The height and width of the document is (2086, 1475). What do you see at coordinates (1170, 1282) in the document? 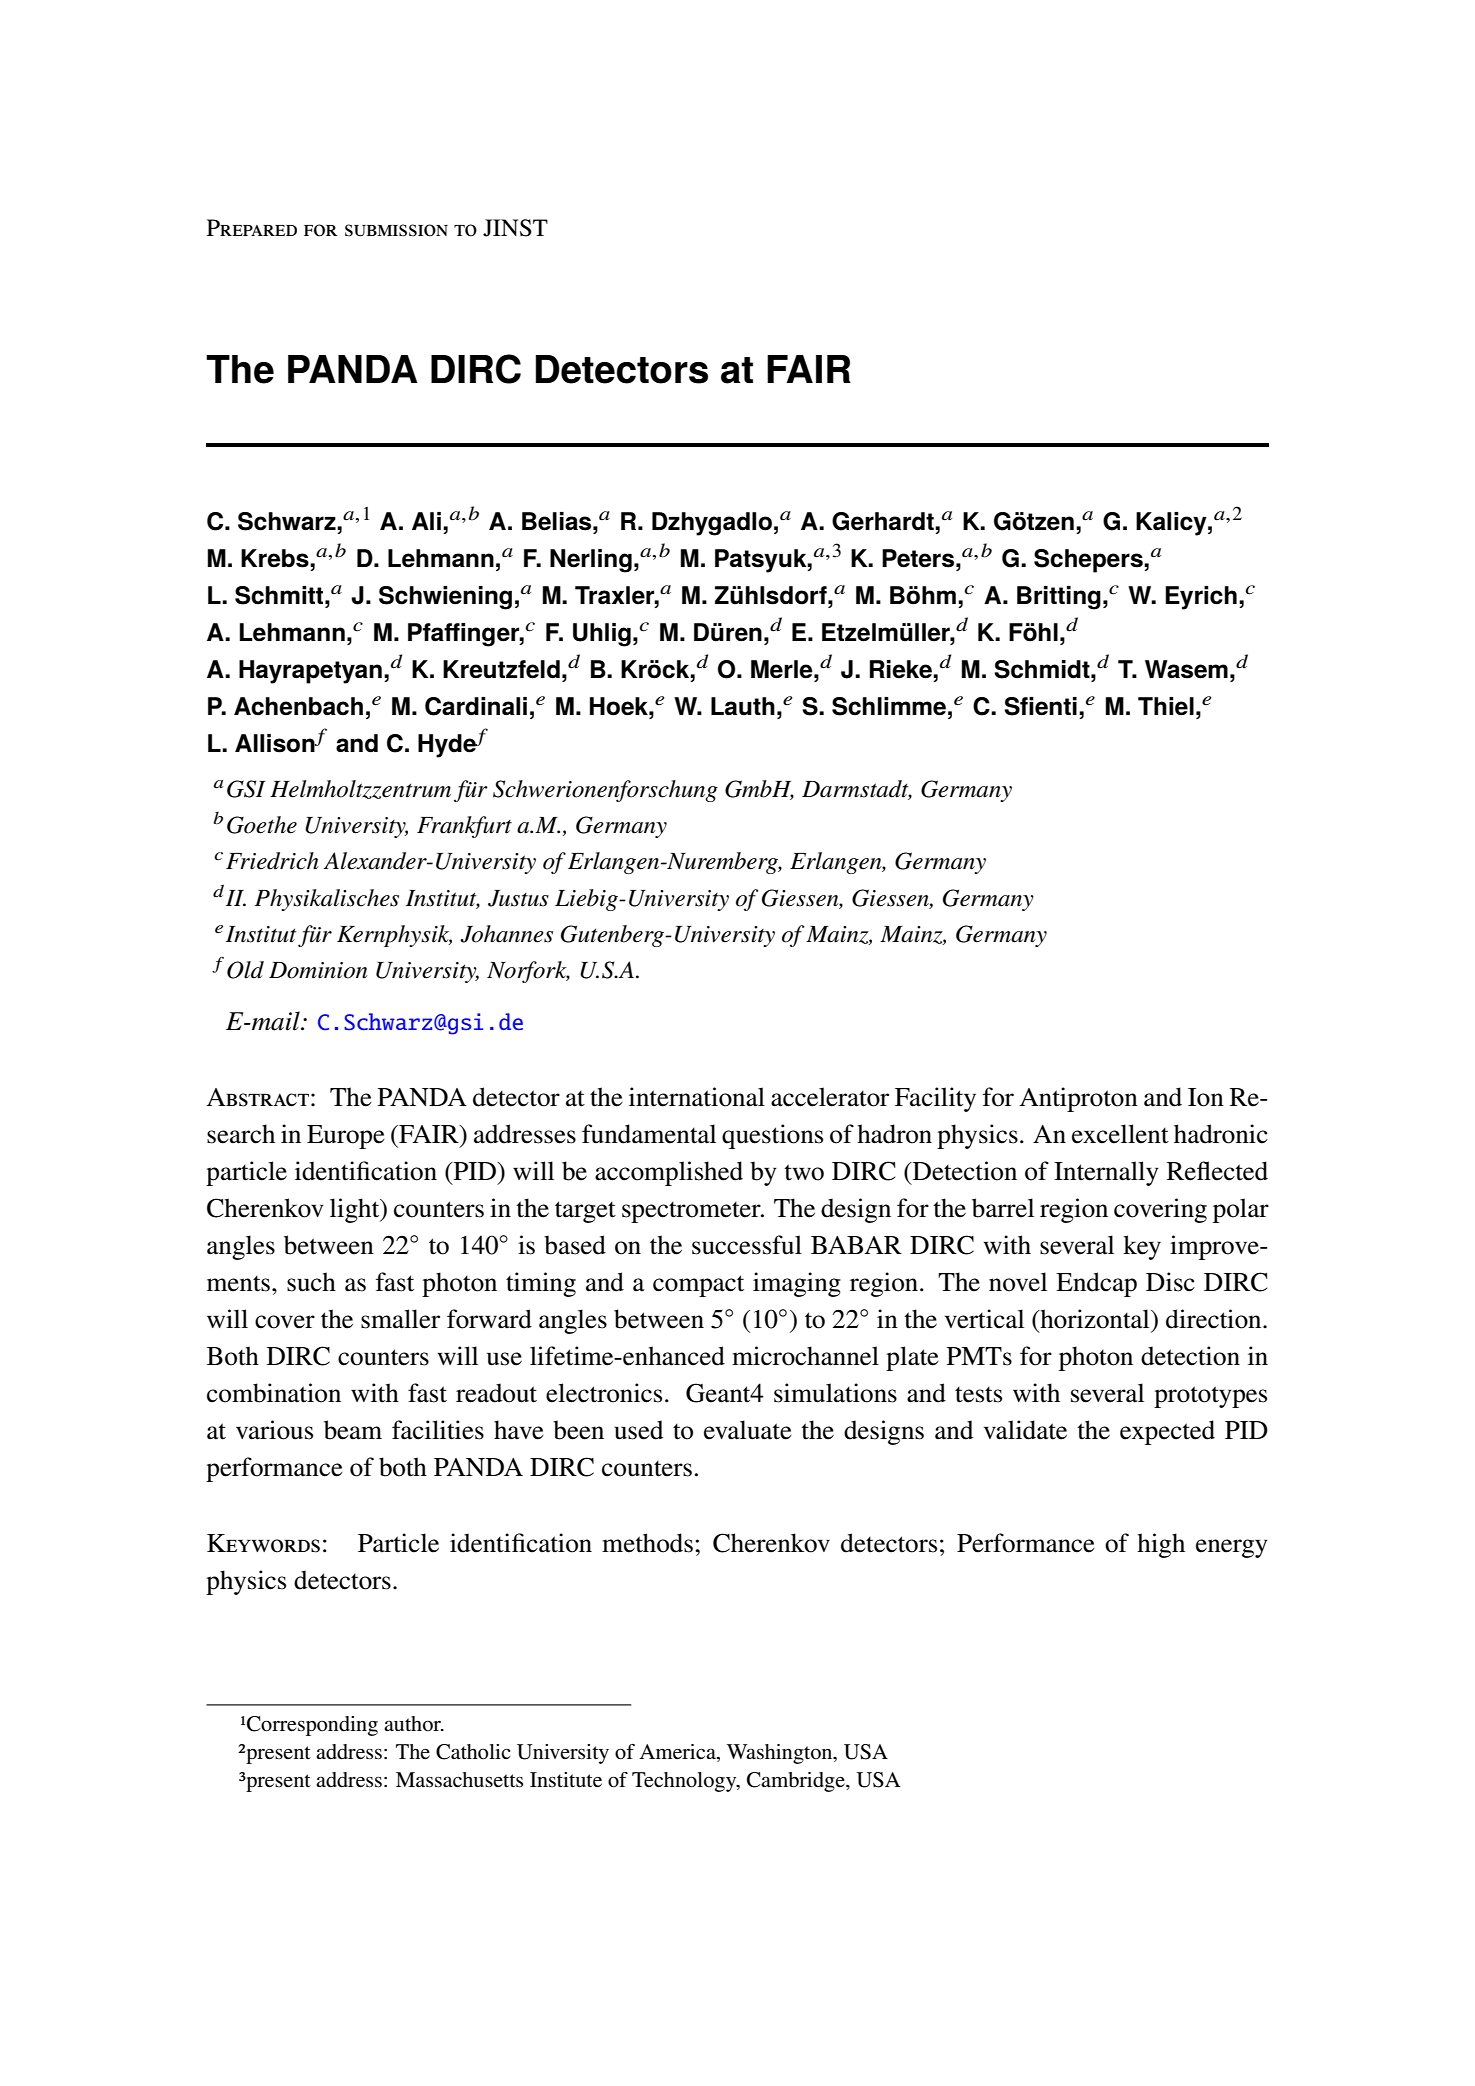
I see `Disc` at bounding box center [1170, 1282].
